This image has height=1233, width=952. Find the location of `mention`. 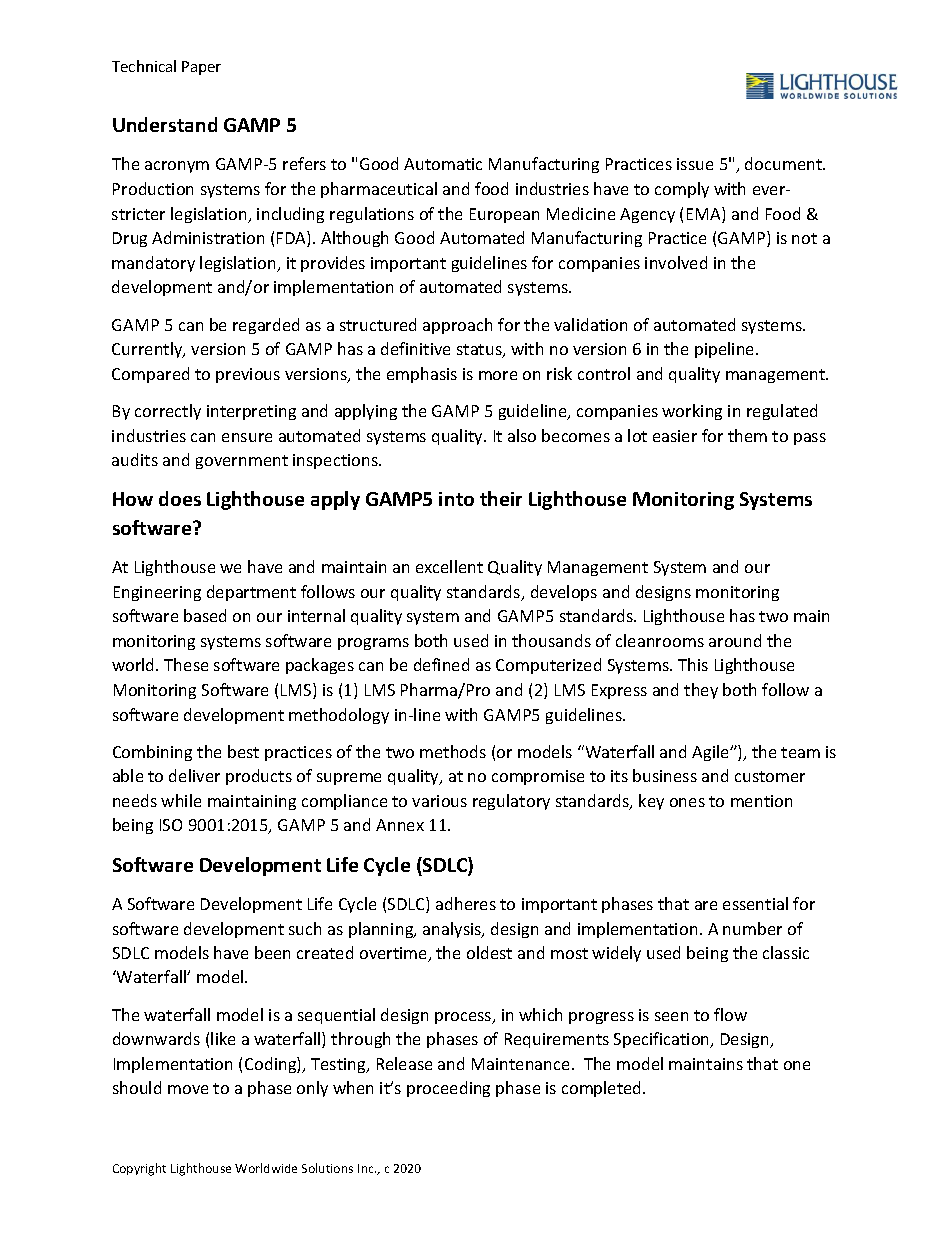

mention is located at coordinates (761, 801).
